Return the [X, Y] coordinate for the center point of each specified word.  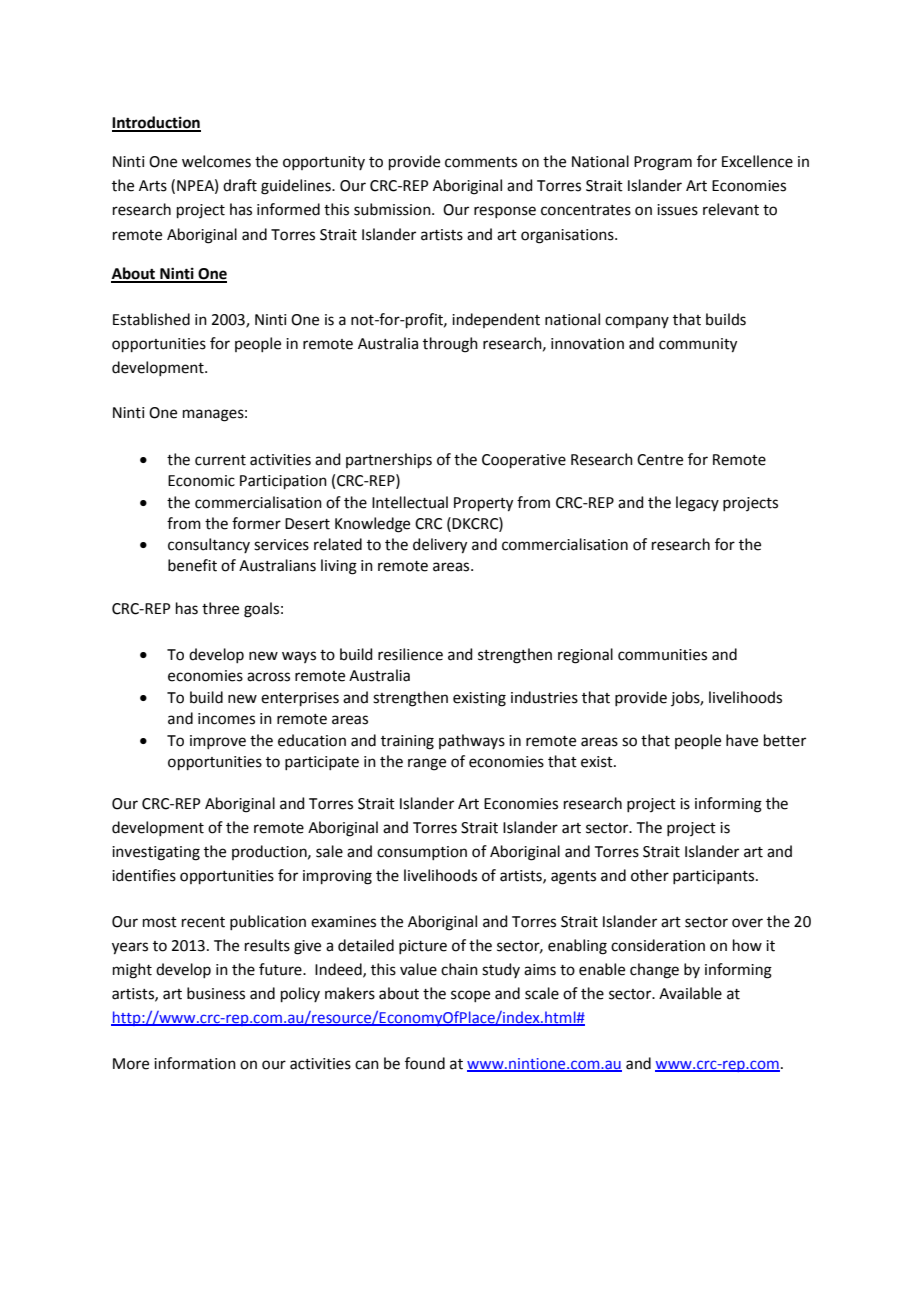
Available [690, 993]
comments [481, 162]
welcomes [216, 161]
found [425, 1063]
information [195, 1063]
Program [663, 163]
